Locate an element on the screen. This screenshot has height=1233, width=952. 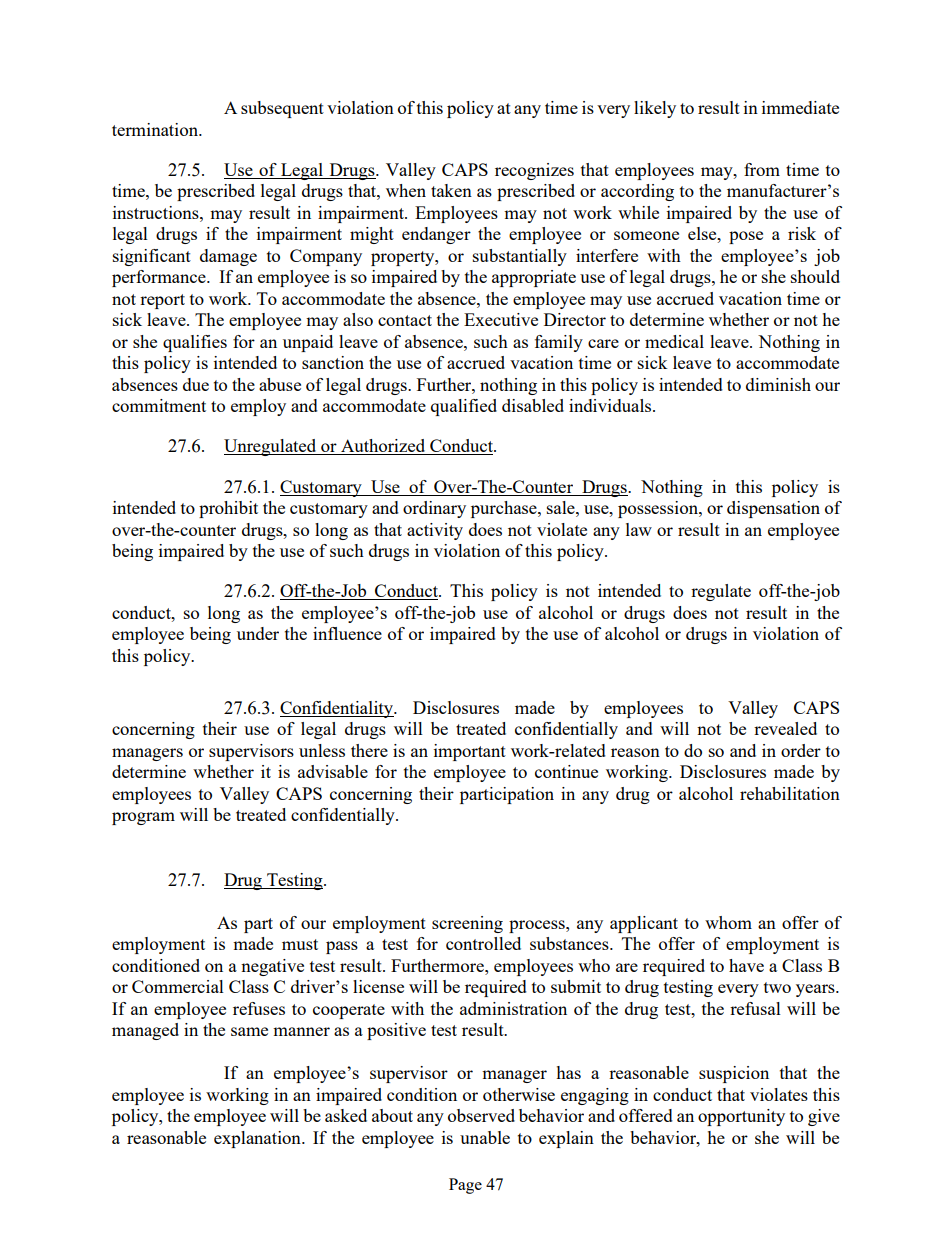
subsequent is located at coordinates (282, 109).
